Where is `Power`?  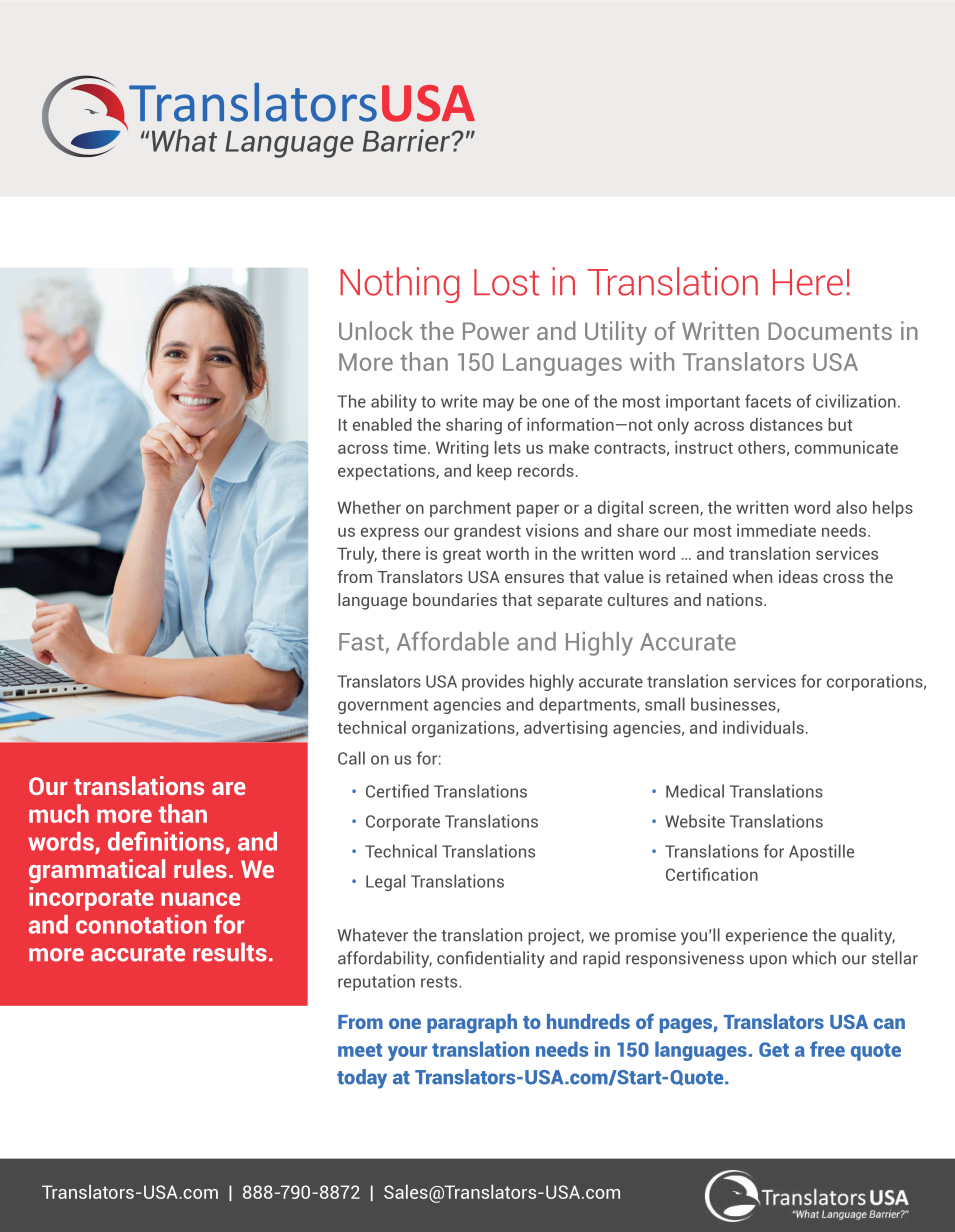
Power is located at coordinates (496, 331).
